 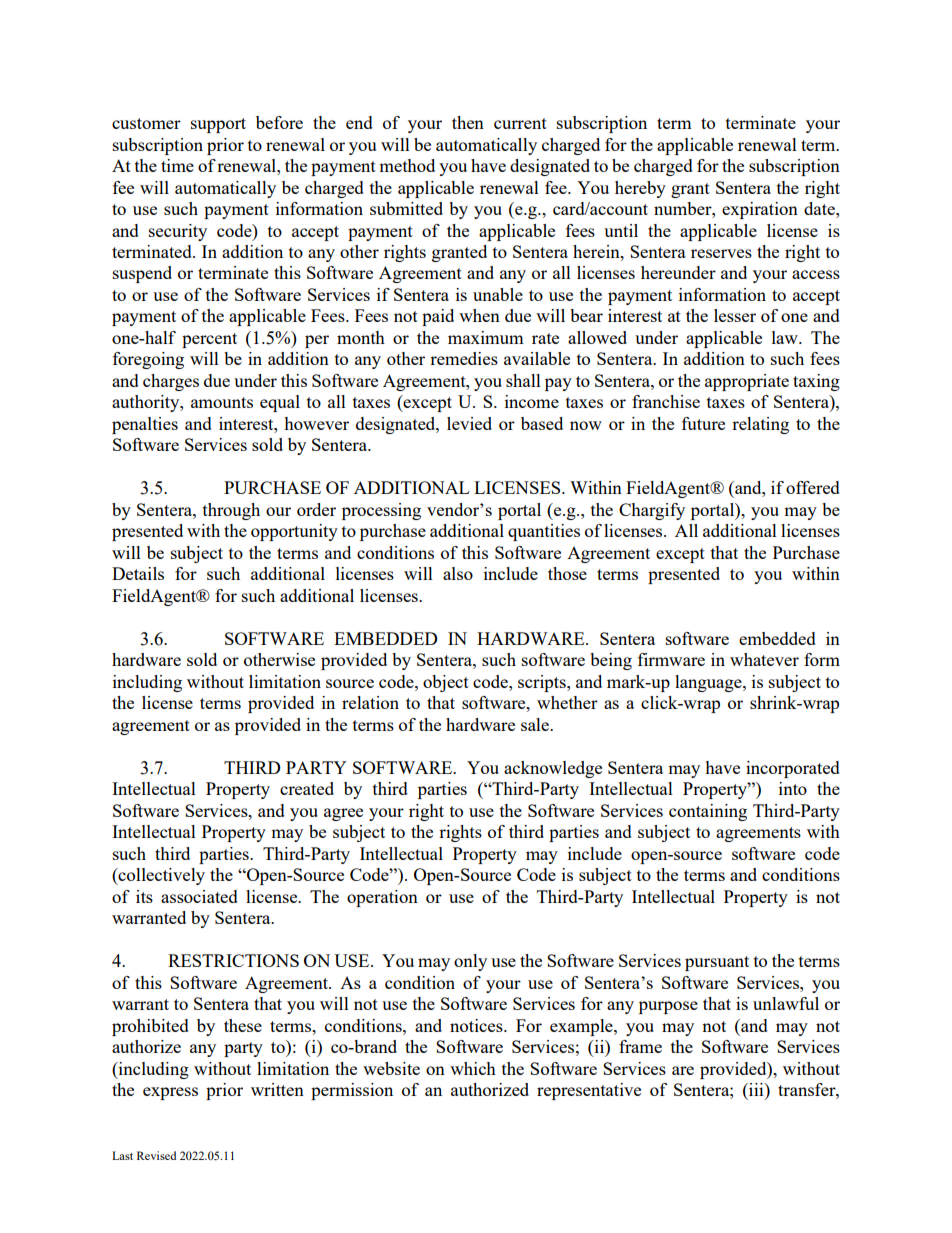 What do you see at coordinates (469, 423) in the screenshot?
I see `levied` at bounding box center [469, 423].
